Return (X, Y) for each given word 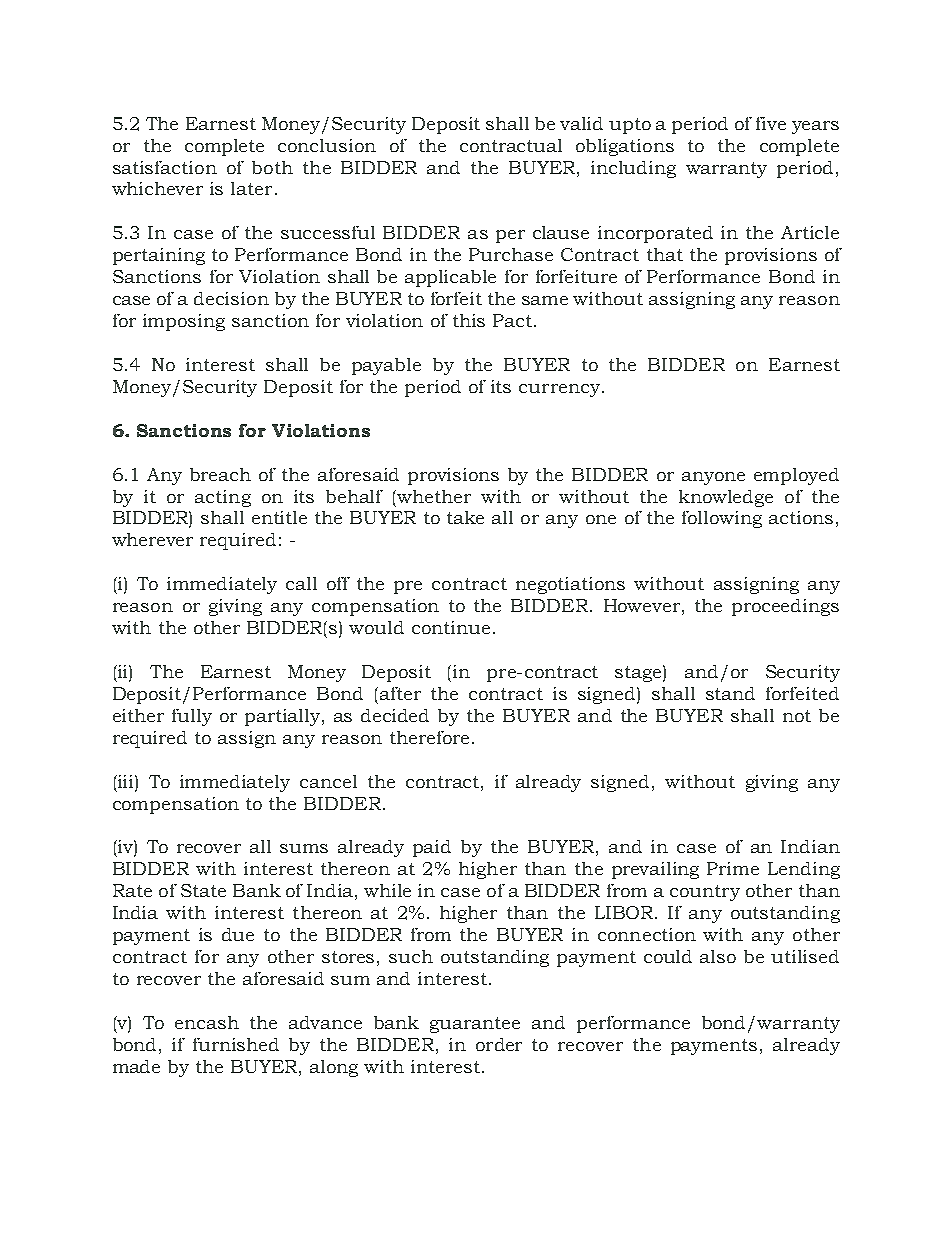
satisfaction (165, 167)
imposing (184, 322)
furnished (236, 1044)
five (771, 123)
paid (432, 848)
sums (304, 848)
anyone (713, 478)
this (469, 320)
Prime (733, 868)
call (301, 583)
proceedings (785, 607)
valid (581, 123)
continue (451, 627)
